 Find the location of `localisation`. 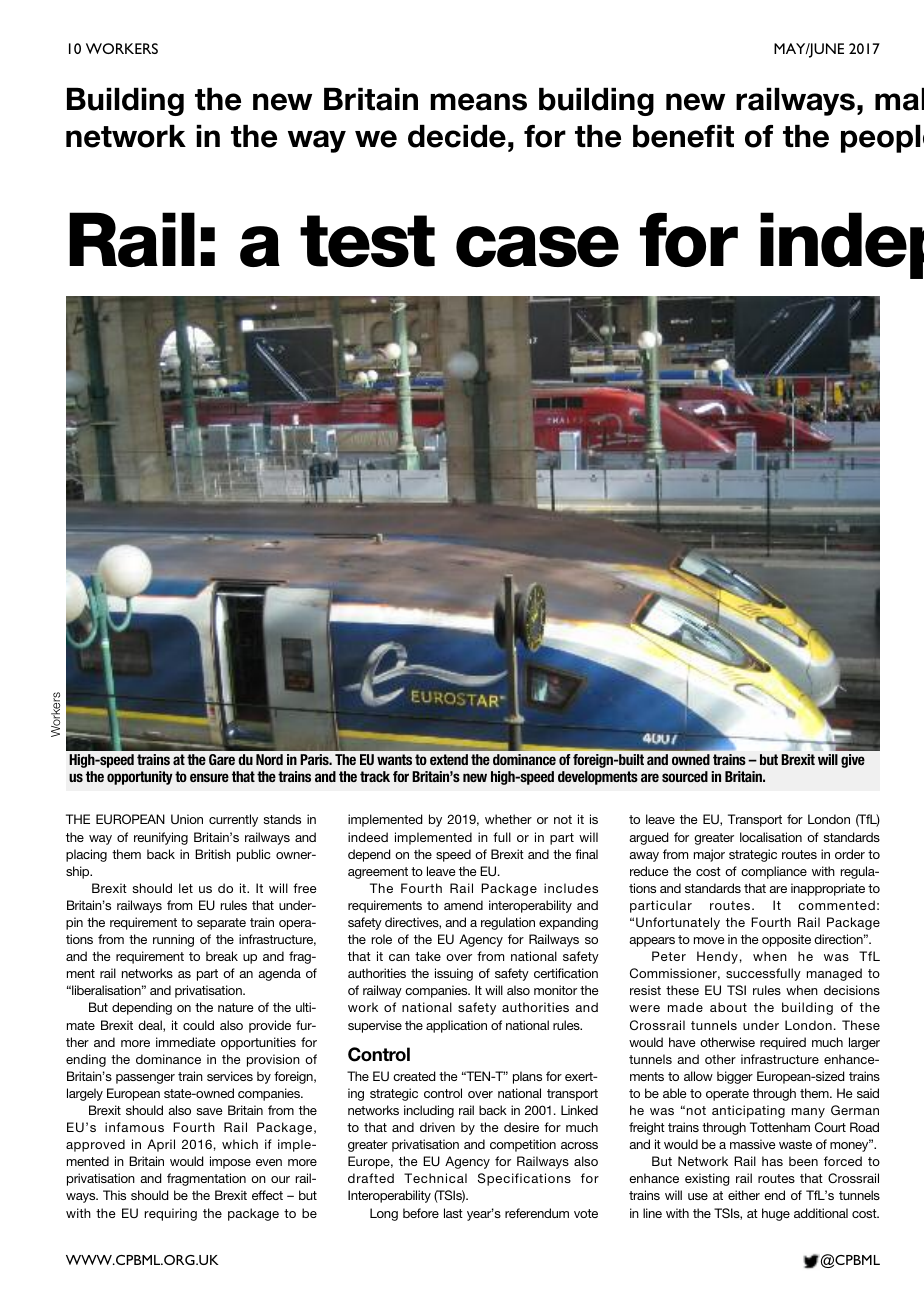

localisation is located at coordinates (771, 837).
